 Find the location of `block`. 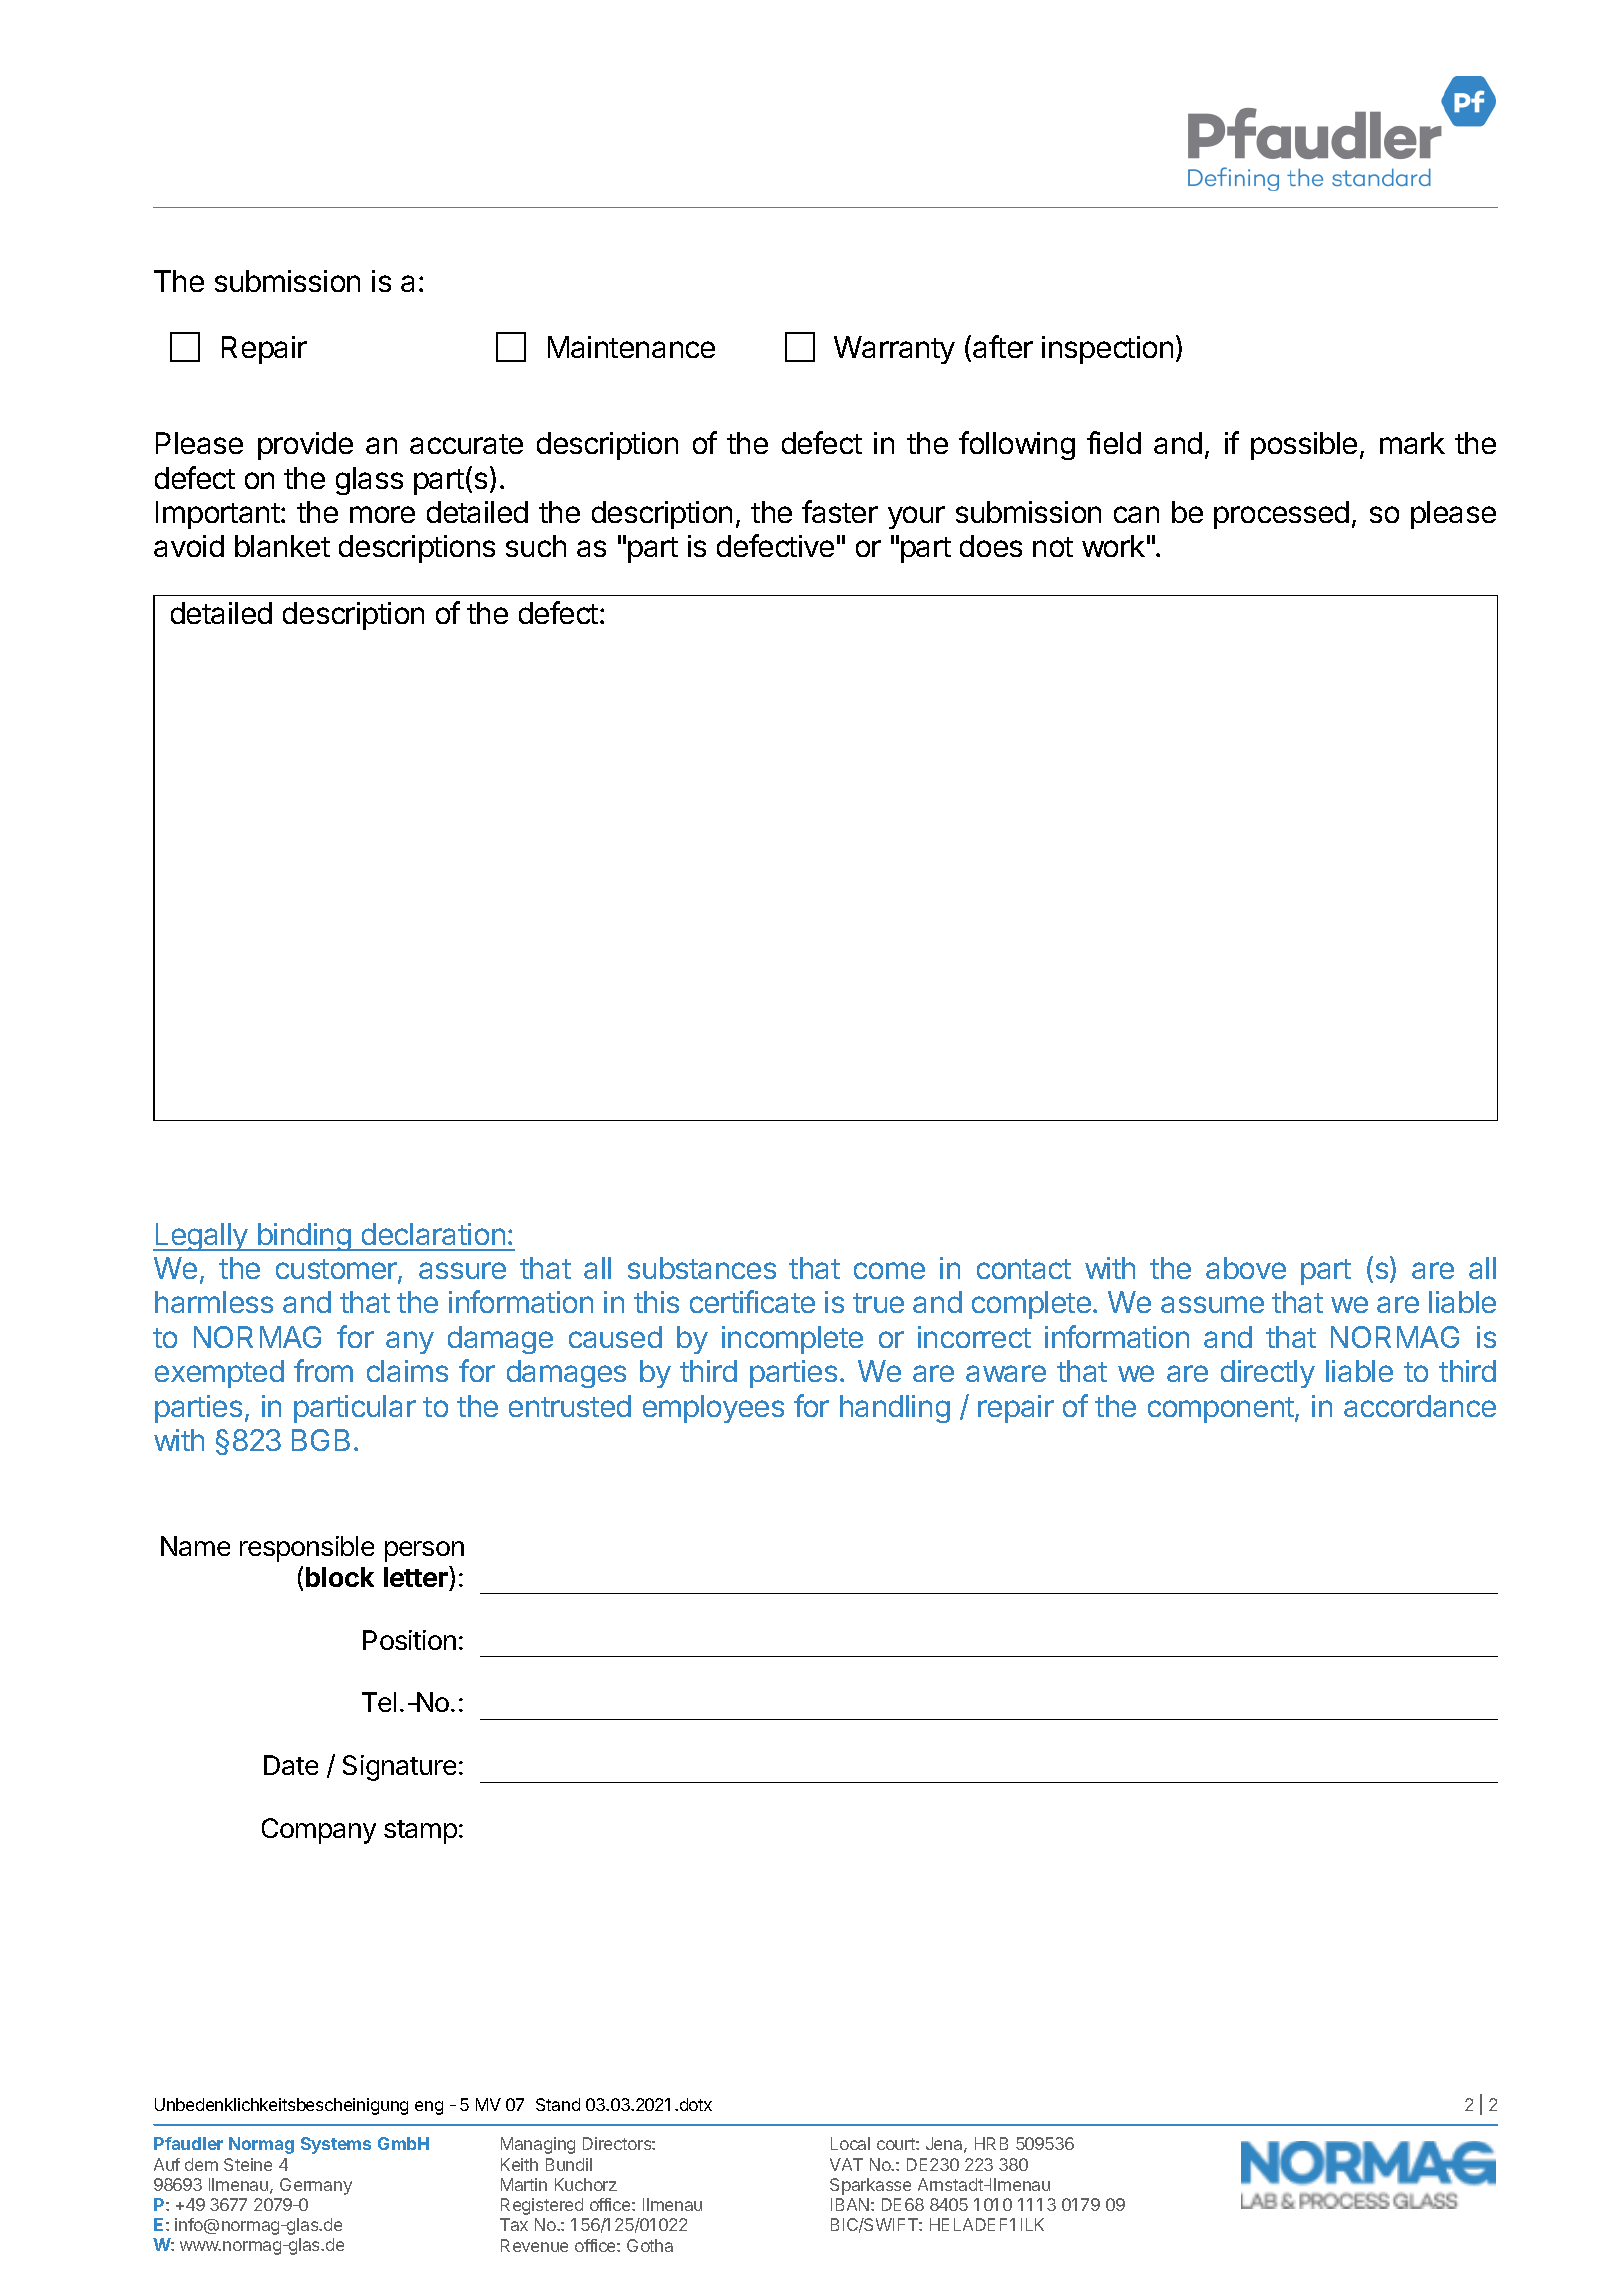

block is located at coordinates (340, 1577).
